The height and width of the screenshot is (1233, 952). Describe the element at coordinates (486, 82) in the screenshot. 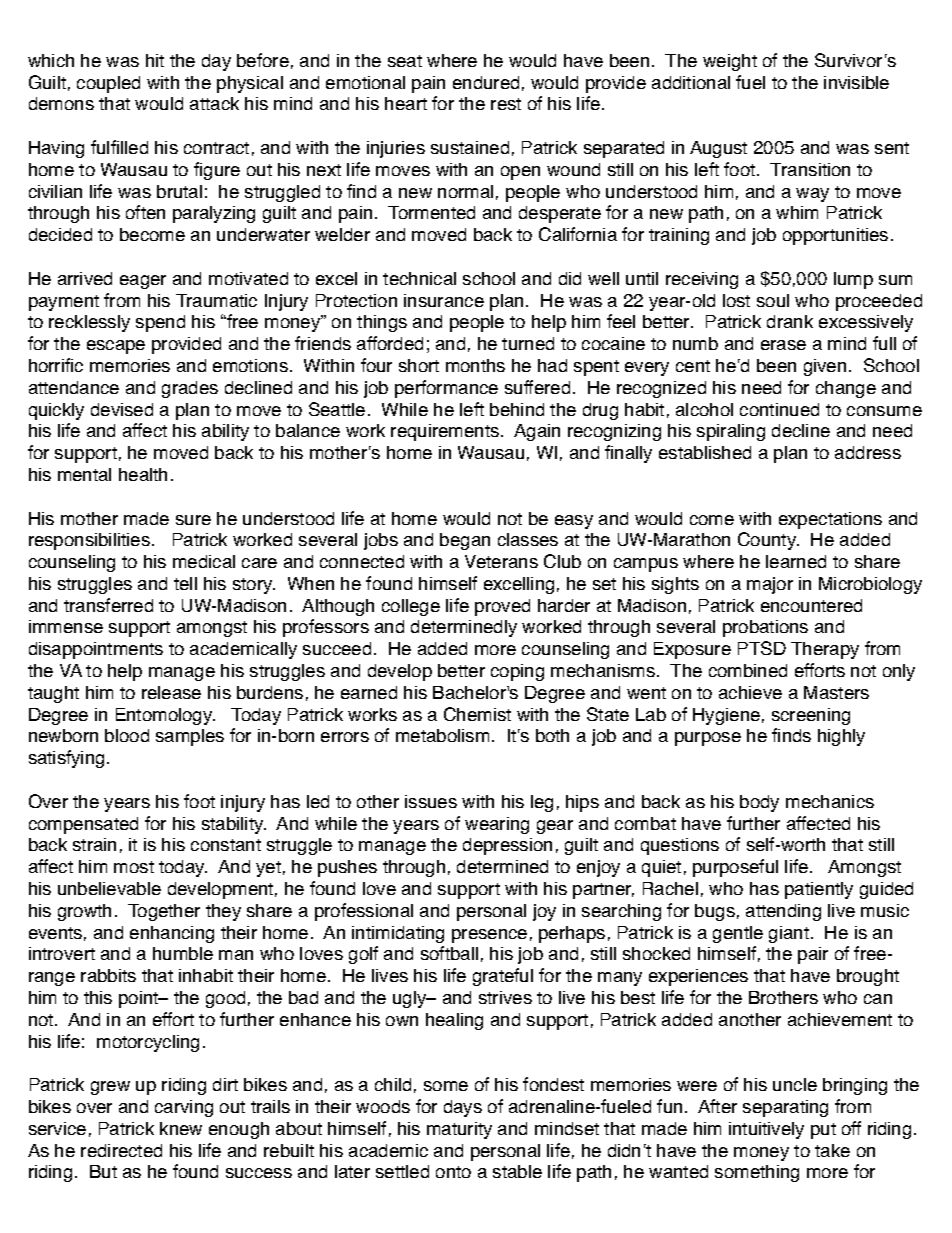

I see `endured` at that location.
